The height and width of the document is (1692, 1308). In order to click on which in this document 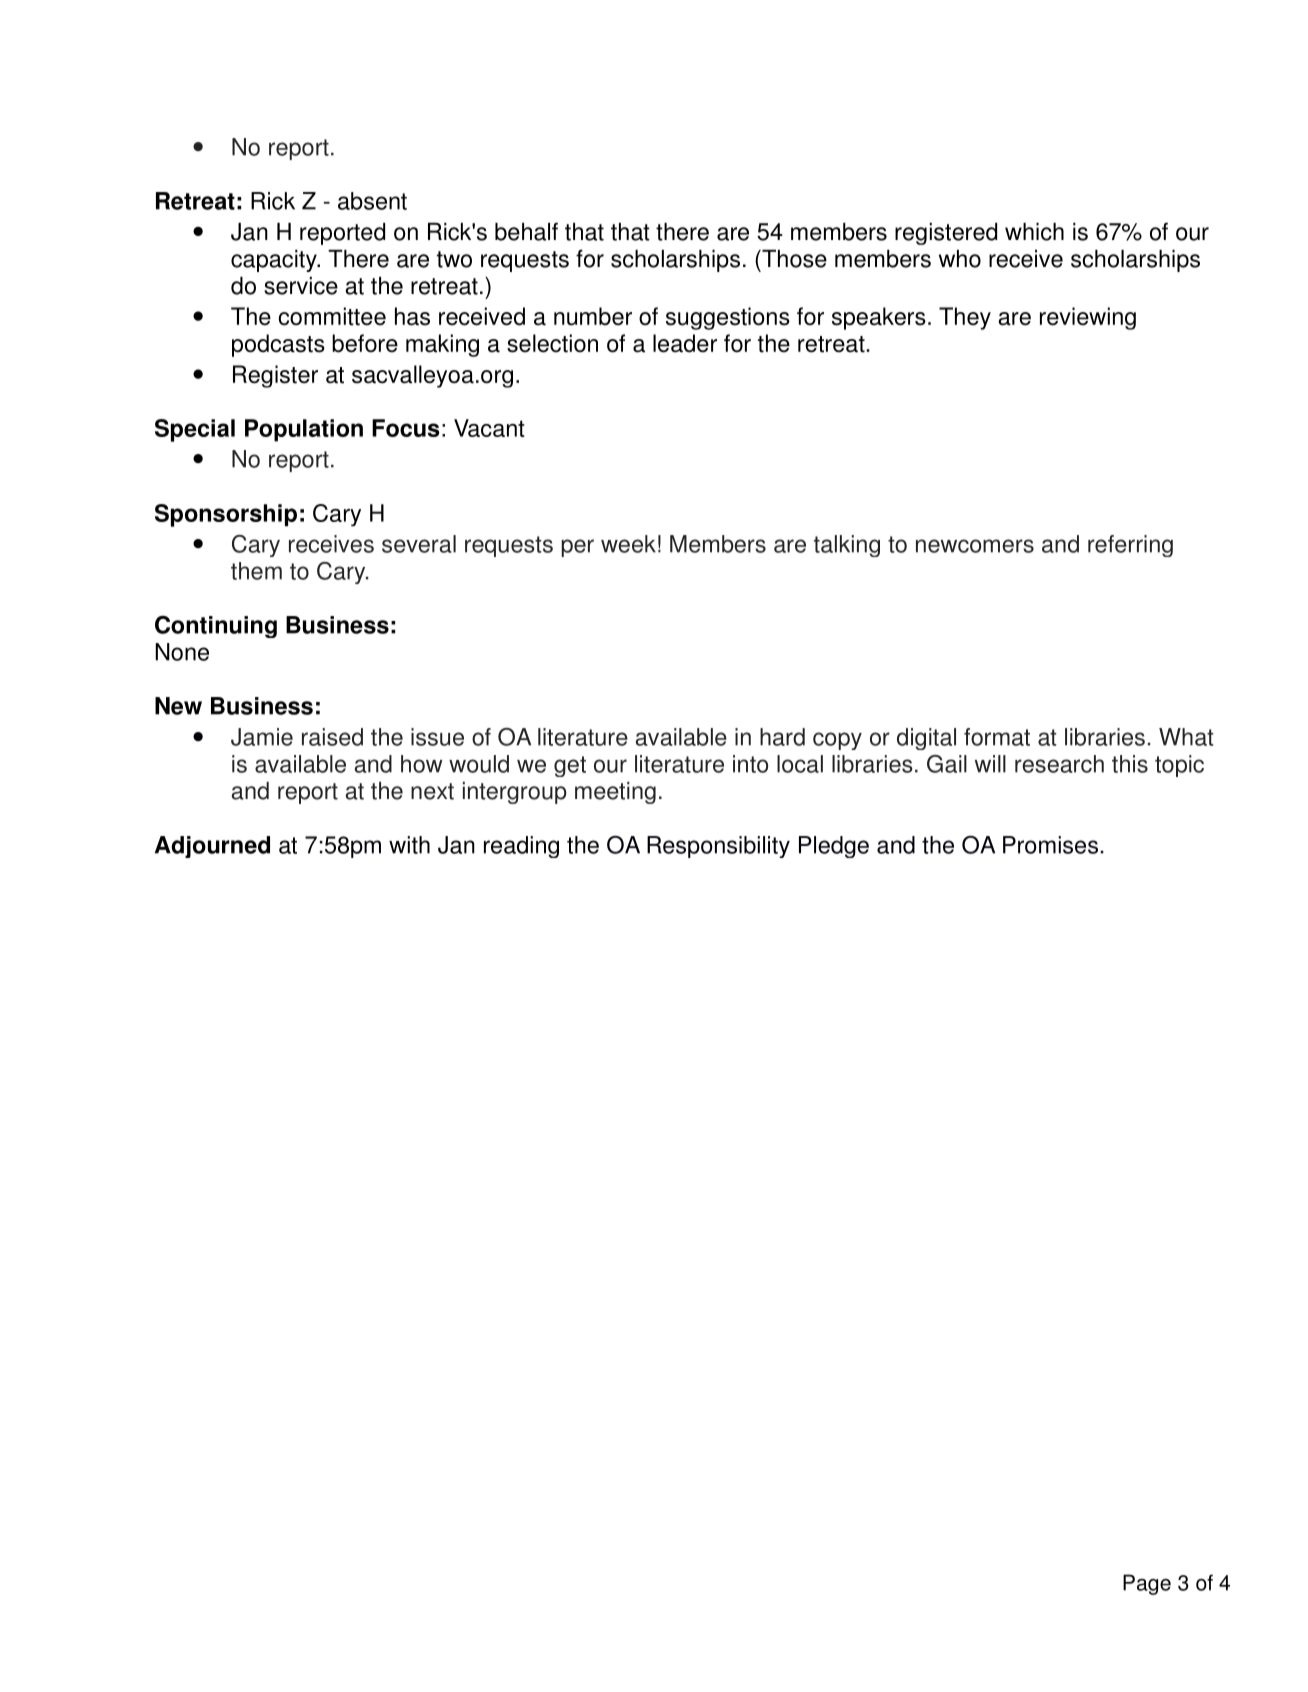, I will do `click(1034, 232)`.
